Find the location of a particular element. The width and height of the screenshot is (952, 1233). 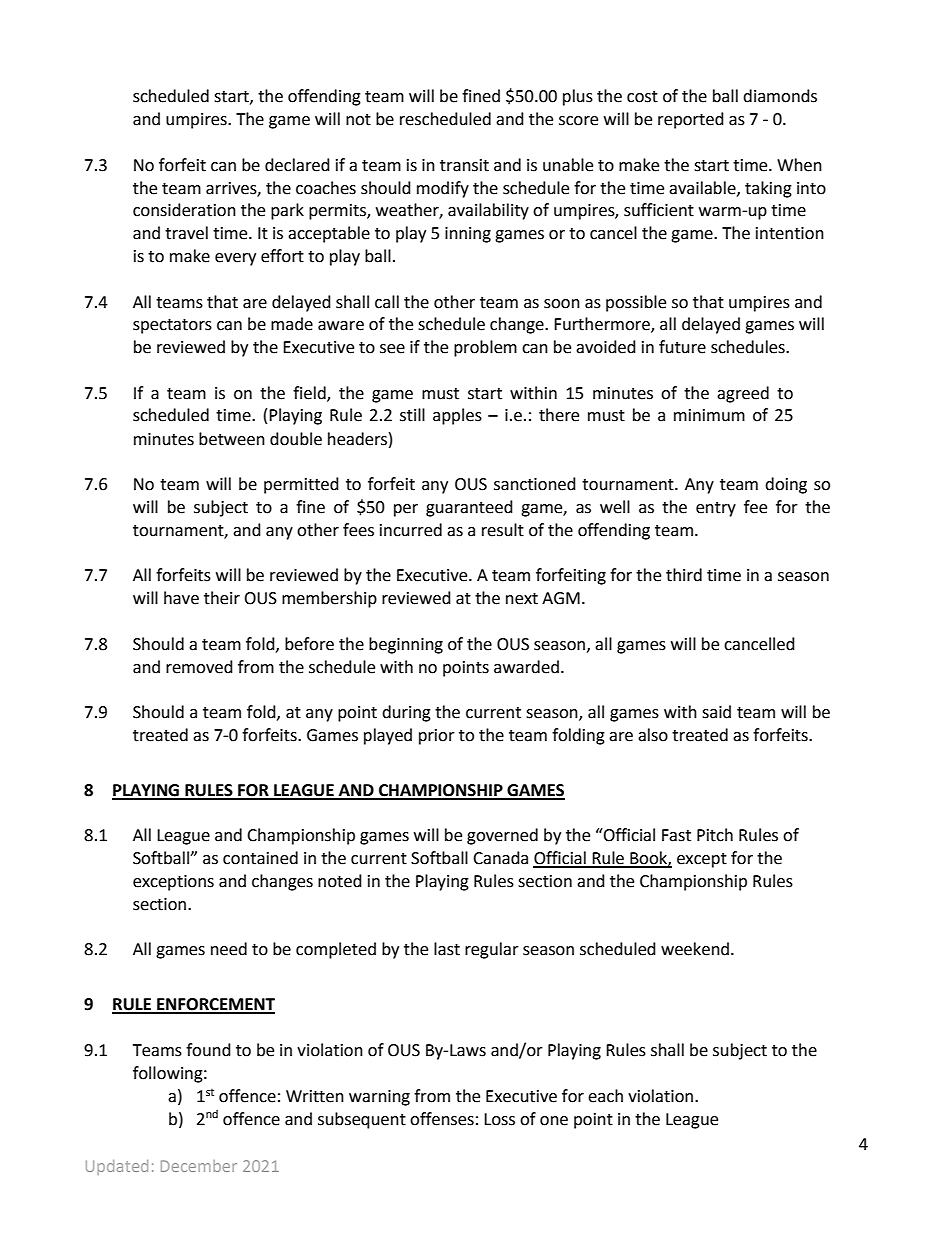

Pitch is located at coordinates (715, 835).
